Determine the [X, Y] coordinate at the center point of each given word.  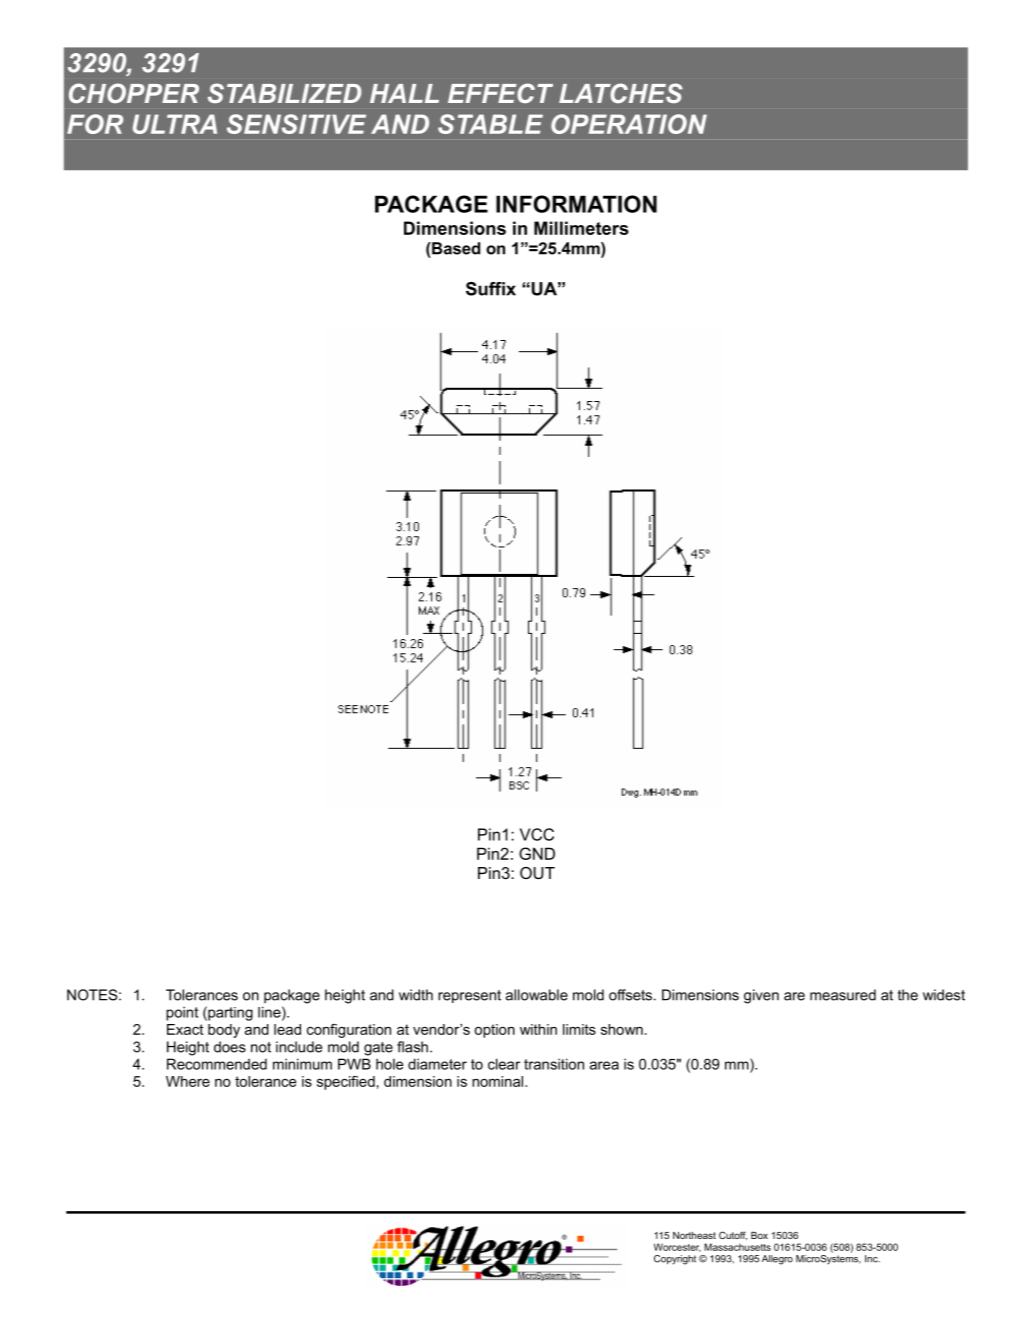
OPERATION [629, 124]
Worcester [677, 1247]
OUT [537, 873]
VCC [537, 834]
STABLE [490, 124]
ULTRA [175, 124]
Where [188, 1081]
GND [537, 853]
